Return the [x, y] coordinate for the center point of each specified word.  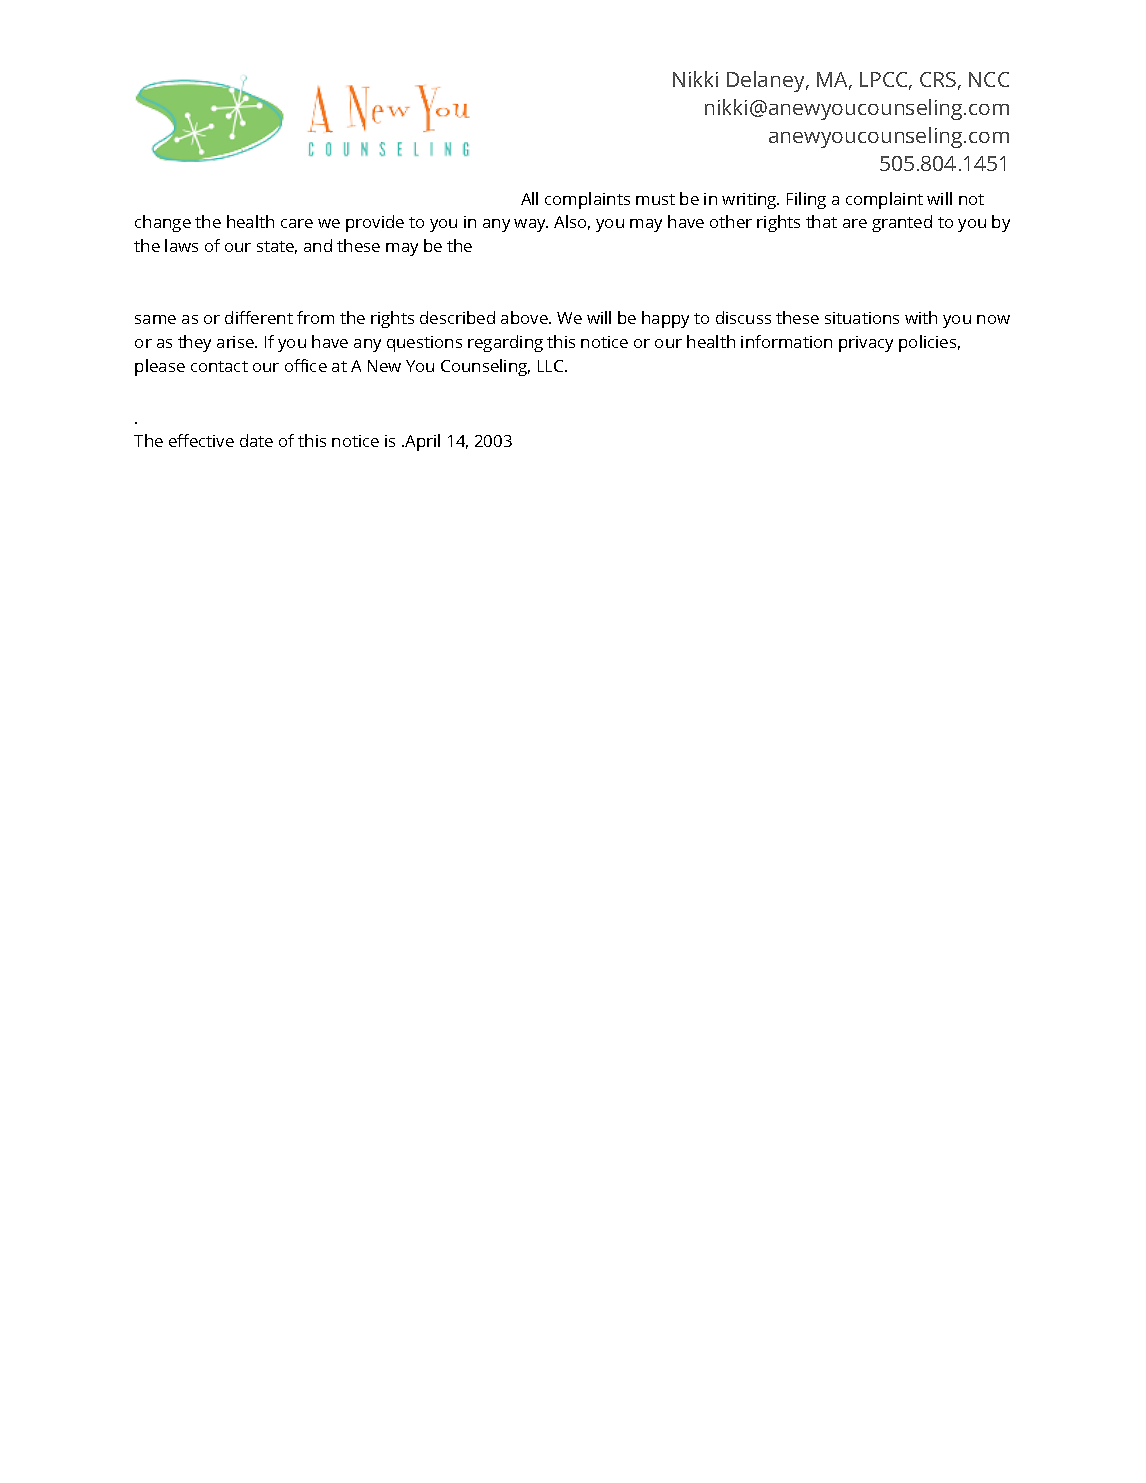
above [525, 317]
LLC [552, 366]
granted [902, 223]
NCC [989, 79]
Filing [806, 200]
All [529, 198]
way [531, 225]
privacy [866, 344]
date [256, 440]
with [921, 317]
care [297, 223]
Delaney [767, 81]
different [259, 317]
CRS [938, 79]
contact [219, 366]
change [163, 223]
